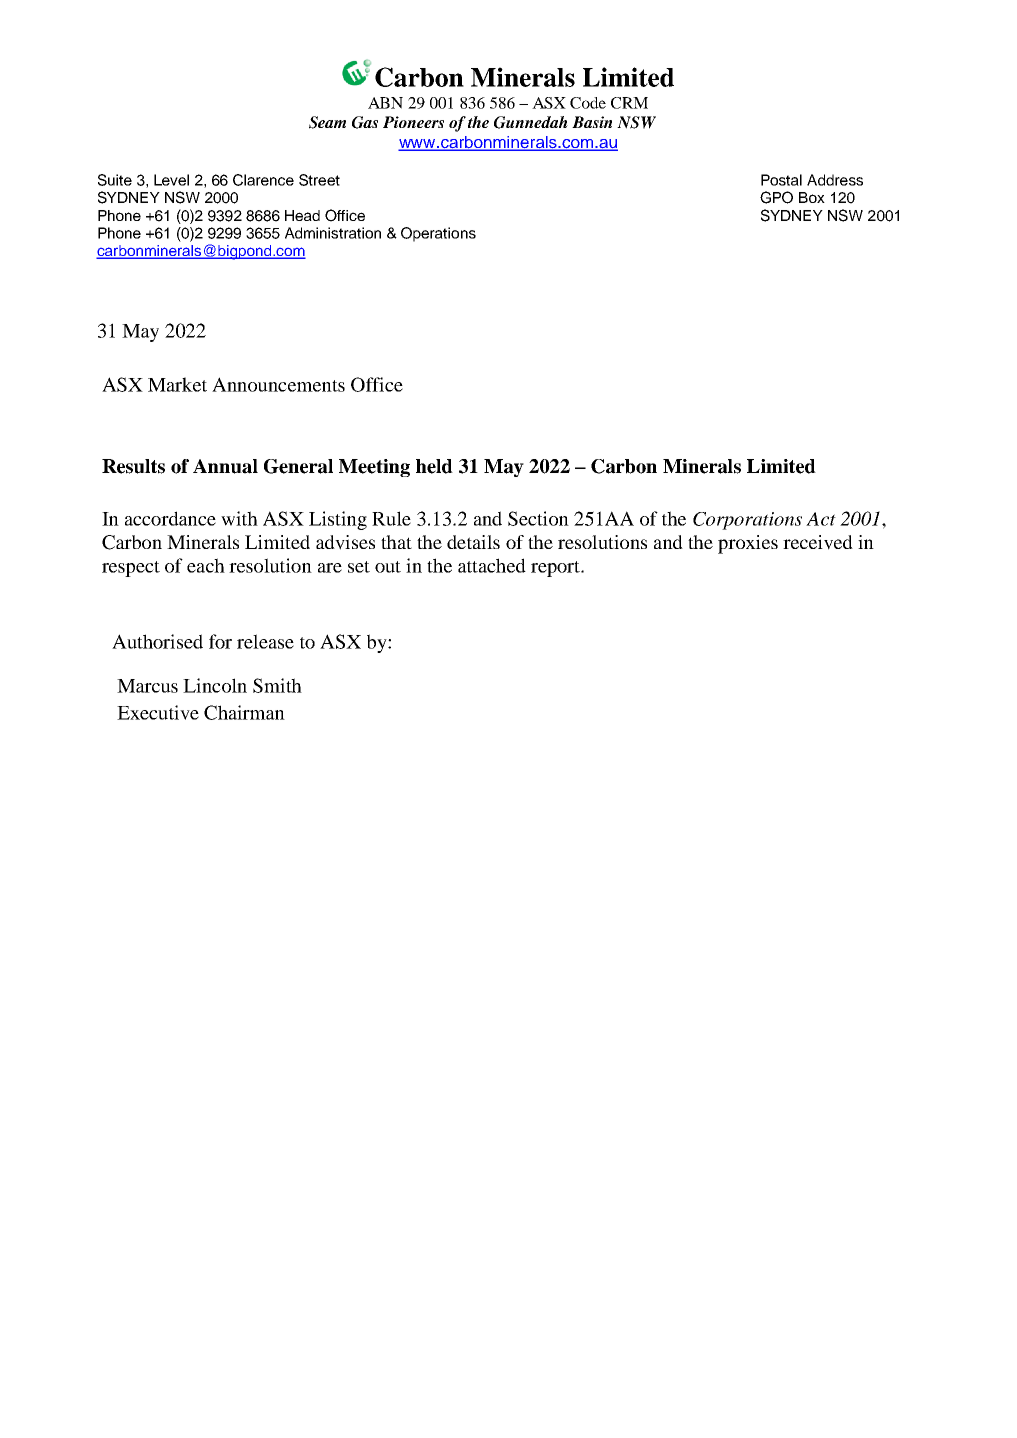  I want to click on Seam, so click(327, 122).
